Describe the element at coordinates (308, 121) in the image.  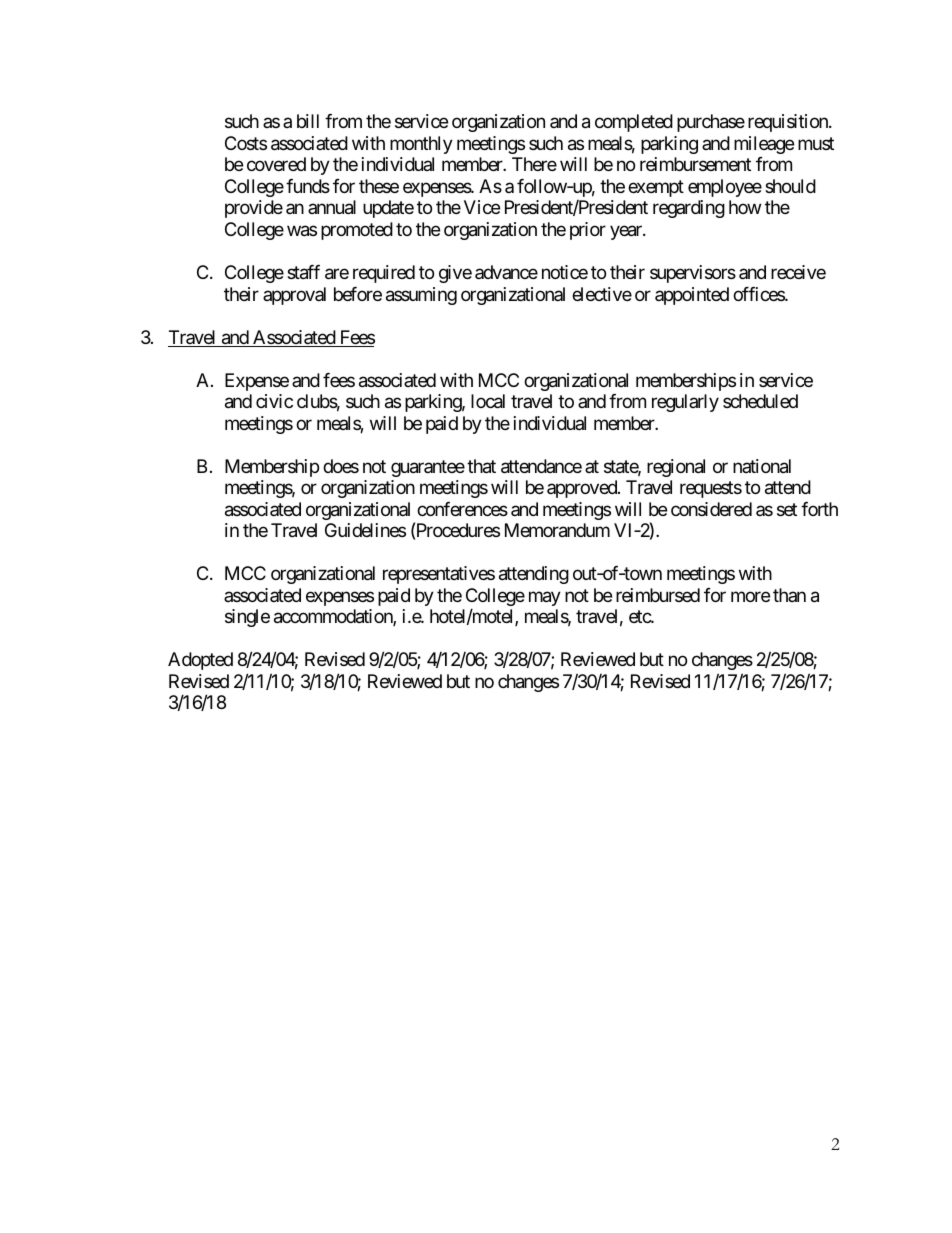
I see `bill` at that location.
